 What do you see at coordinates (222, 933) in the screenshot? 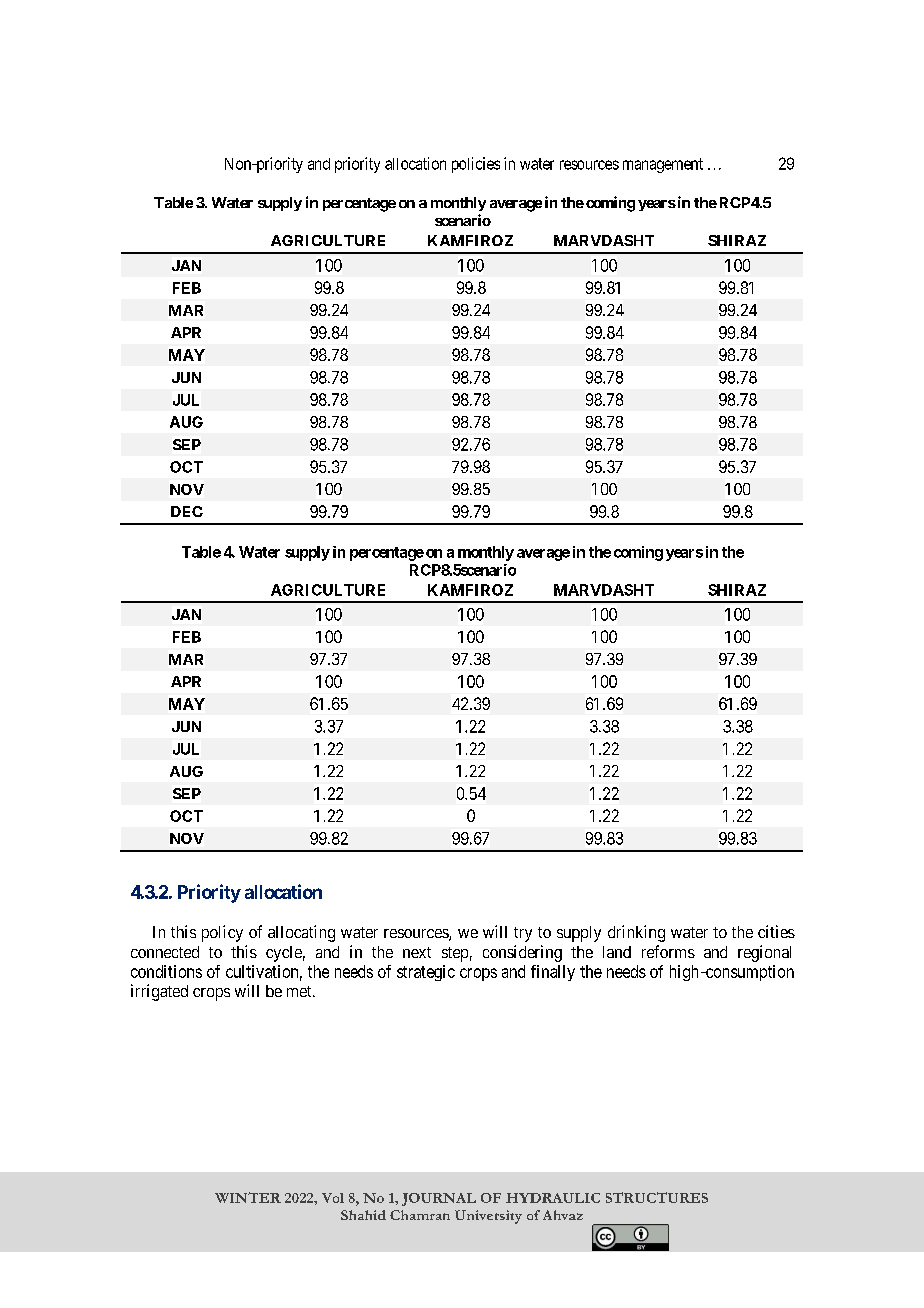
I see `policy` at bounding box center [222, 933].
